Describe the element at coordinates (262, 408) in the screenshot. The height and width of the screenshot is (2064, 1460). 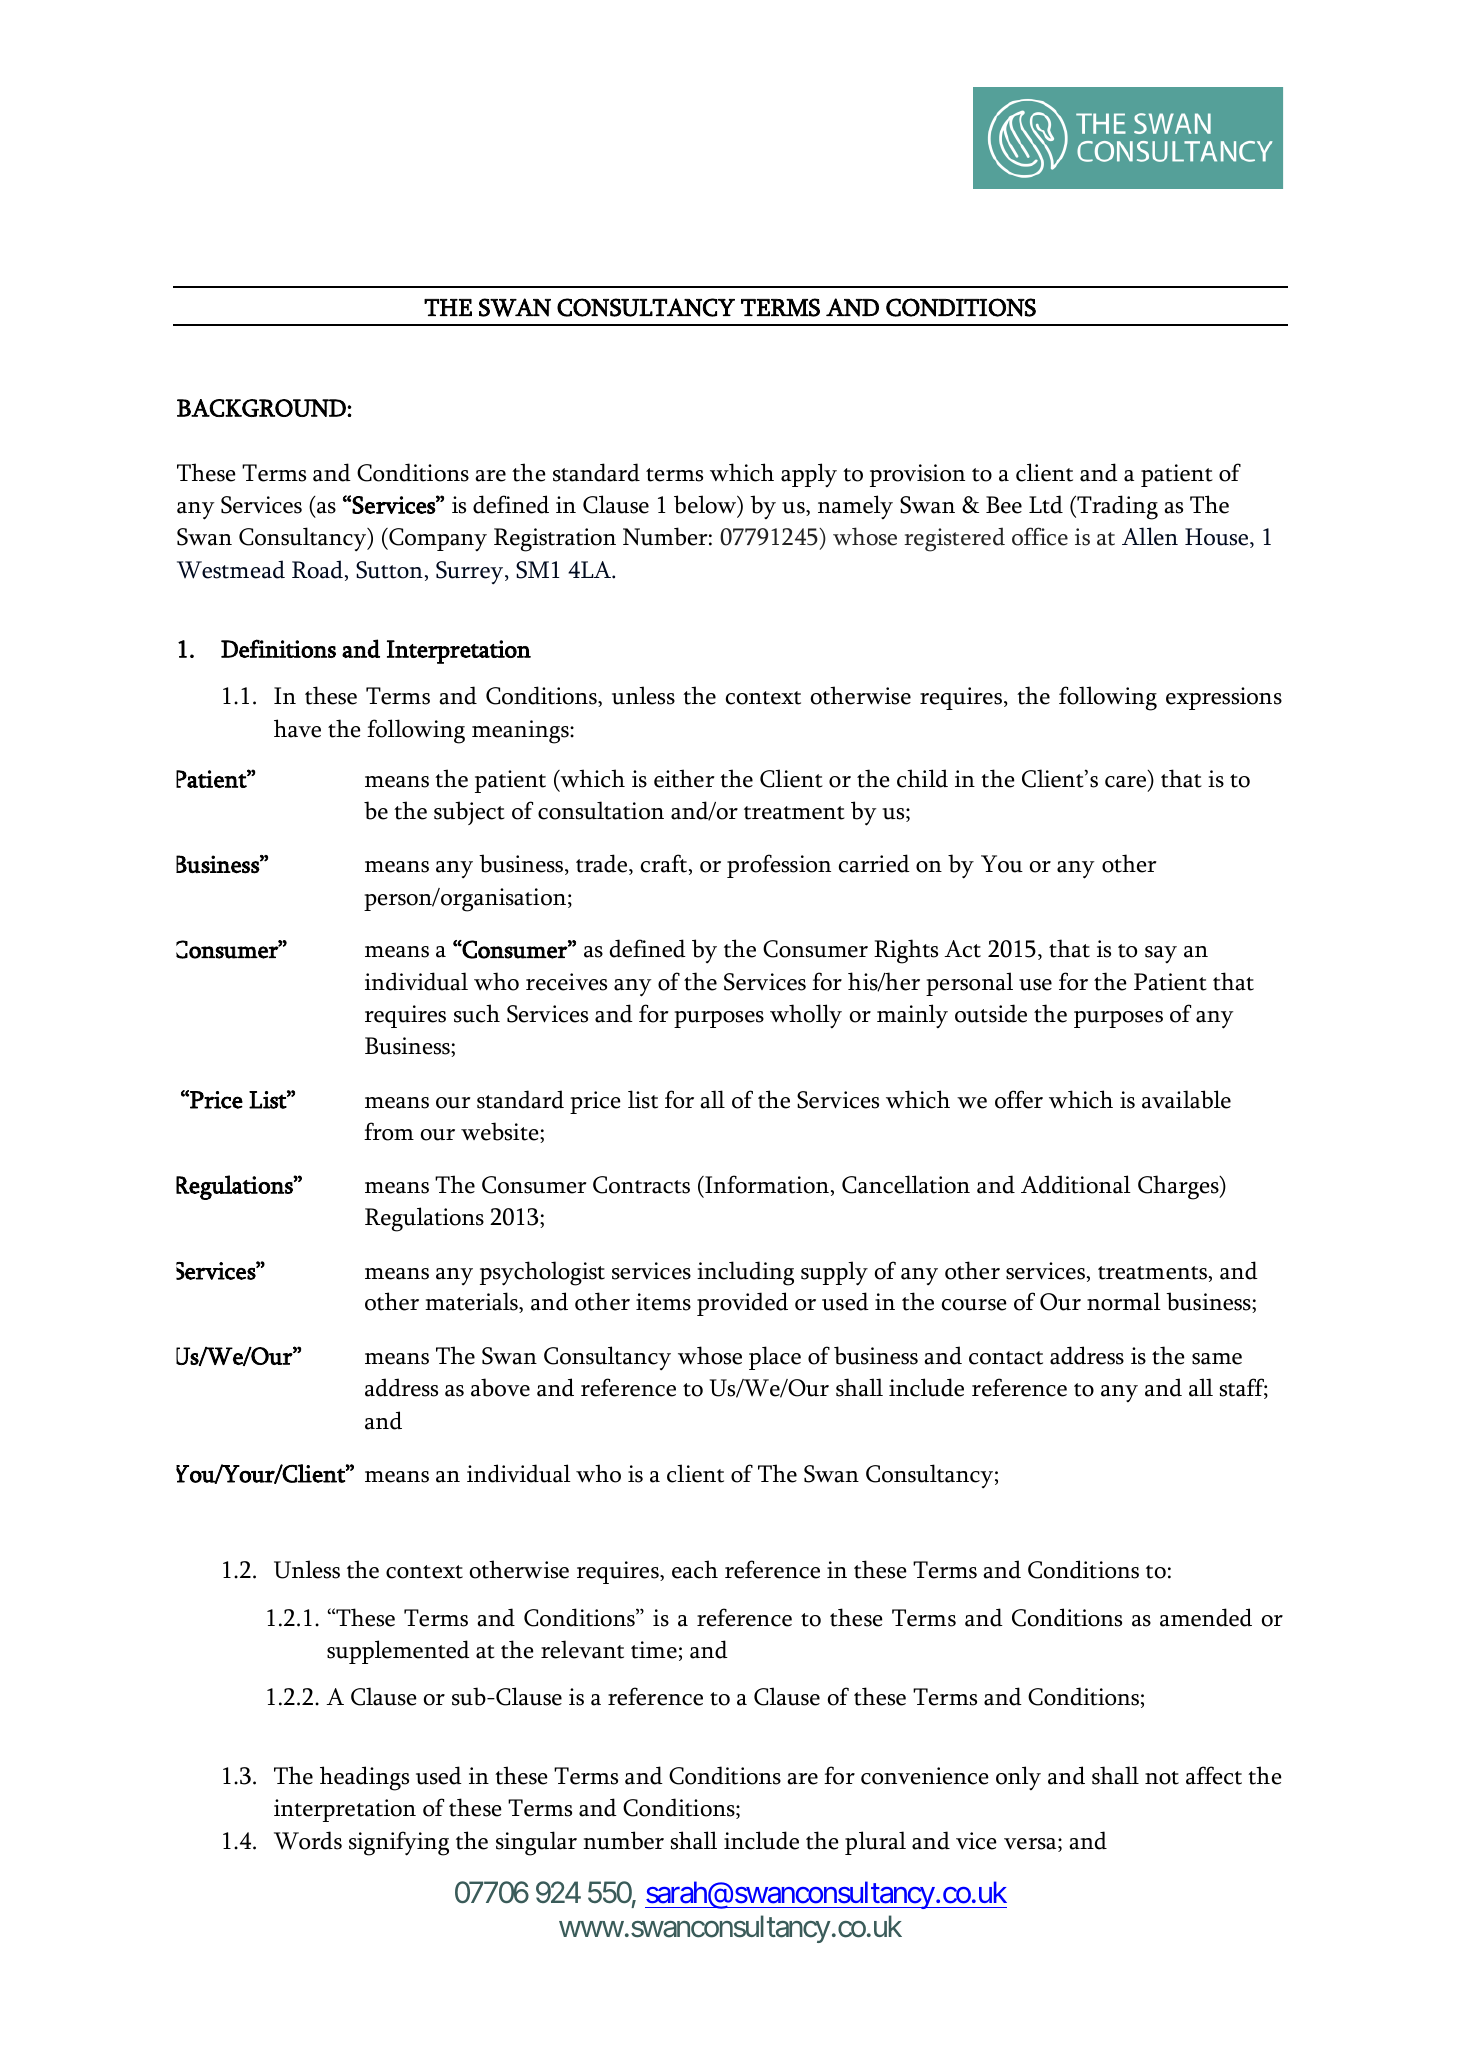
I see `BACKGROUND` at that location.
